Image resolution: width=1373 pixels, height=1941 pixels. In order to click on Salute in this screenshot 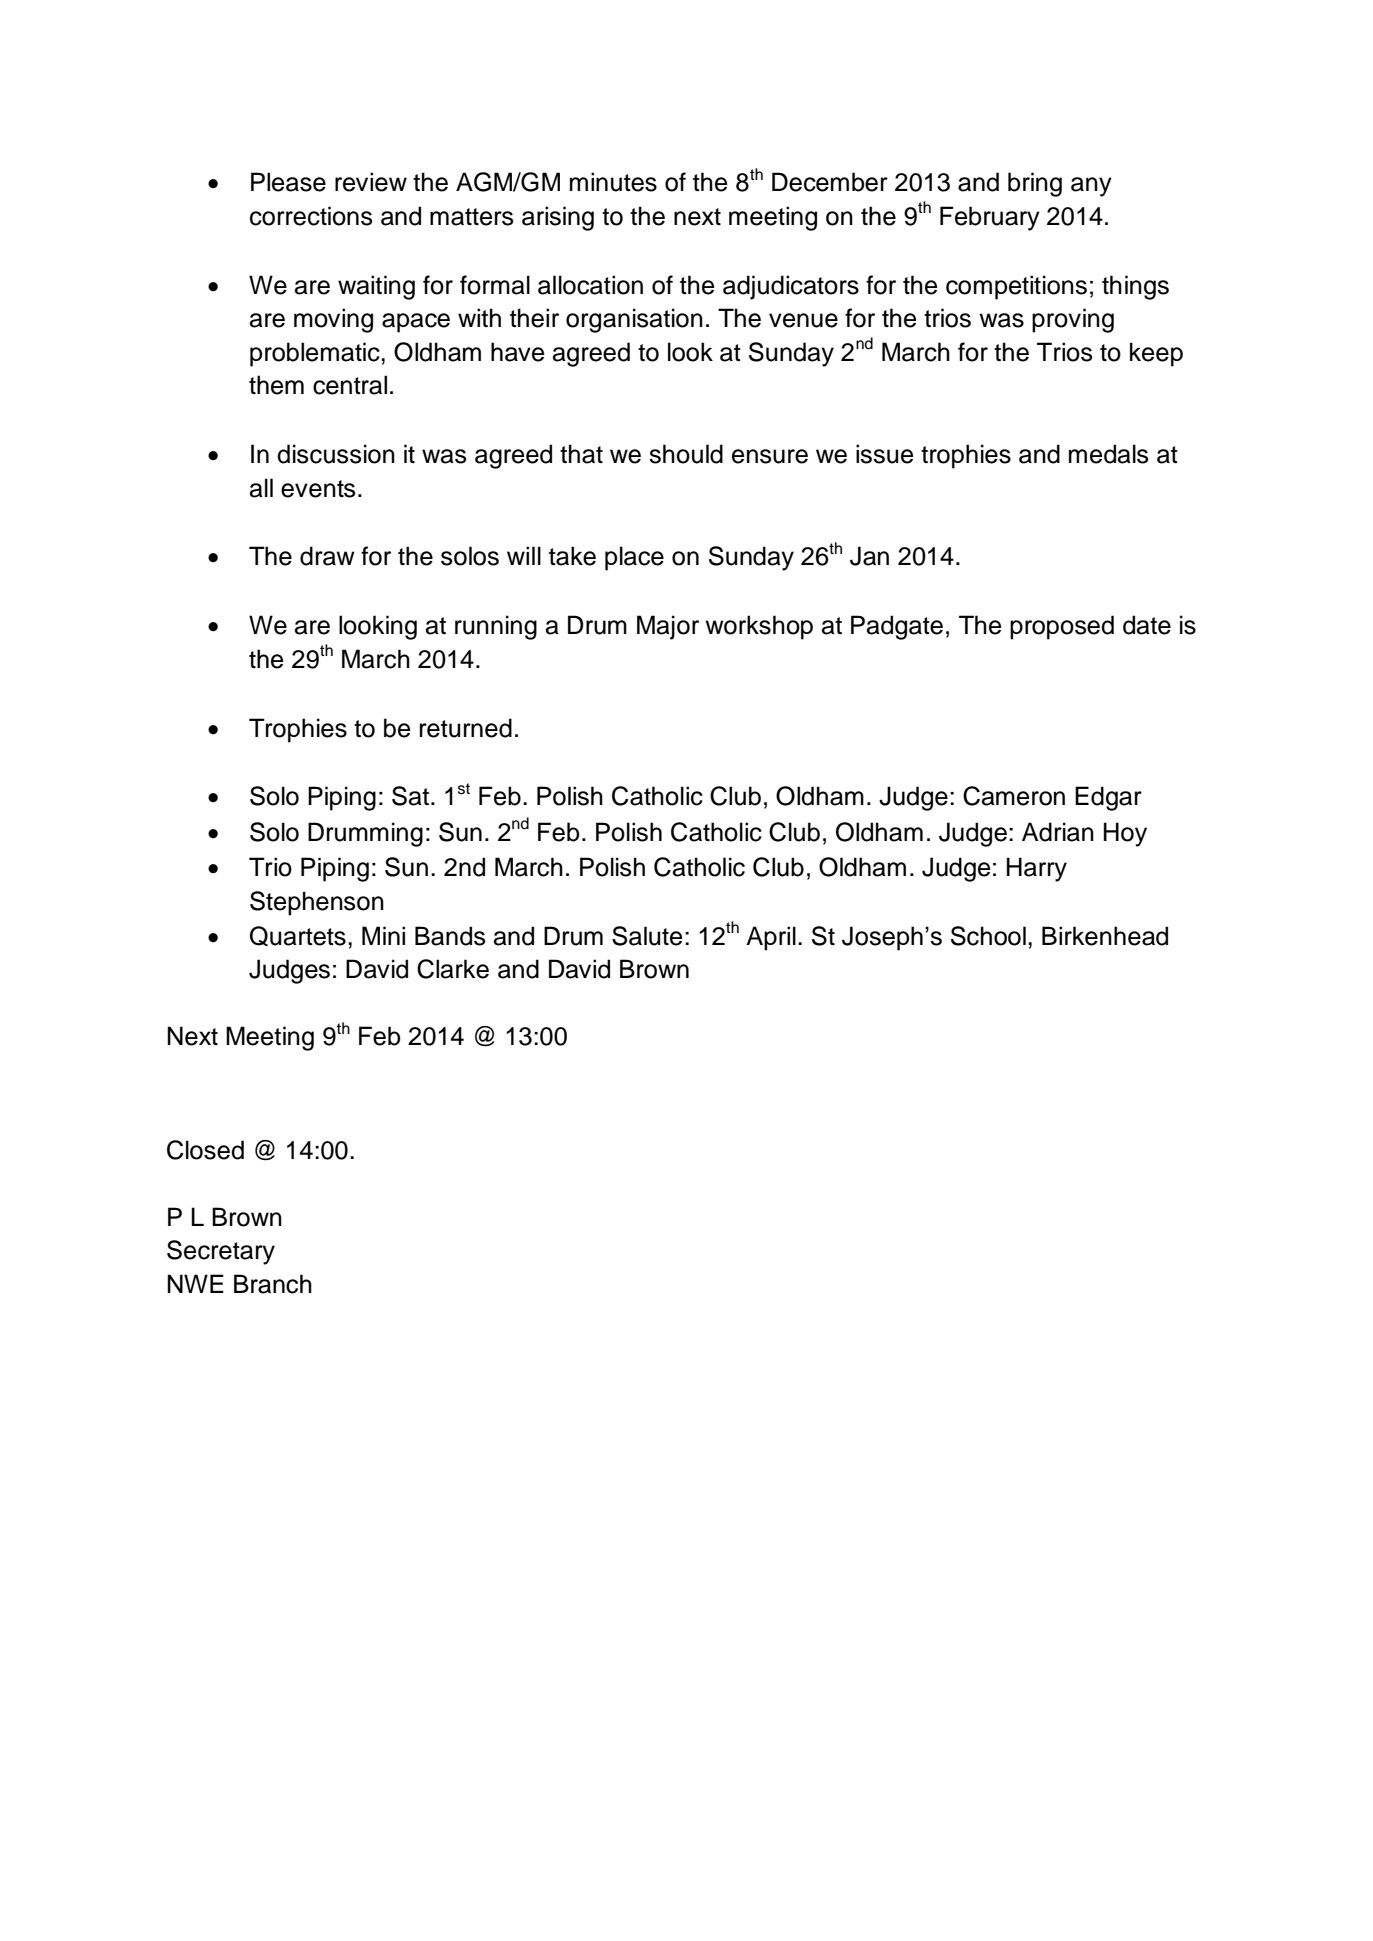, I will do `click(647, 936)`.
